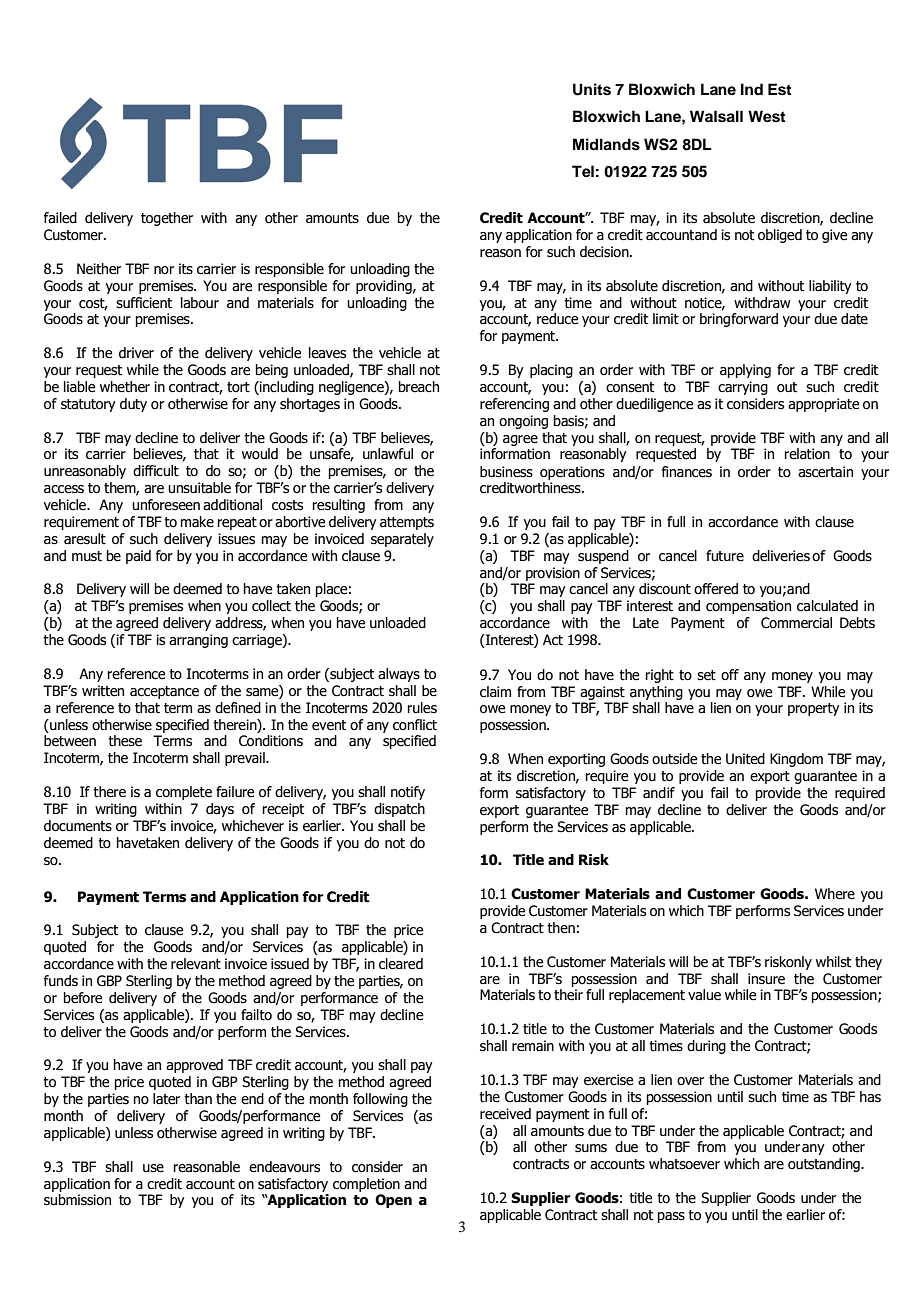  I want to click on together, so click(167, 219).
